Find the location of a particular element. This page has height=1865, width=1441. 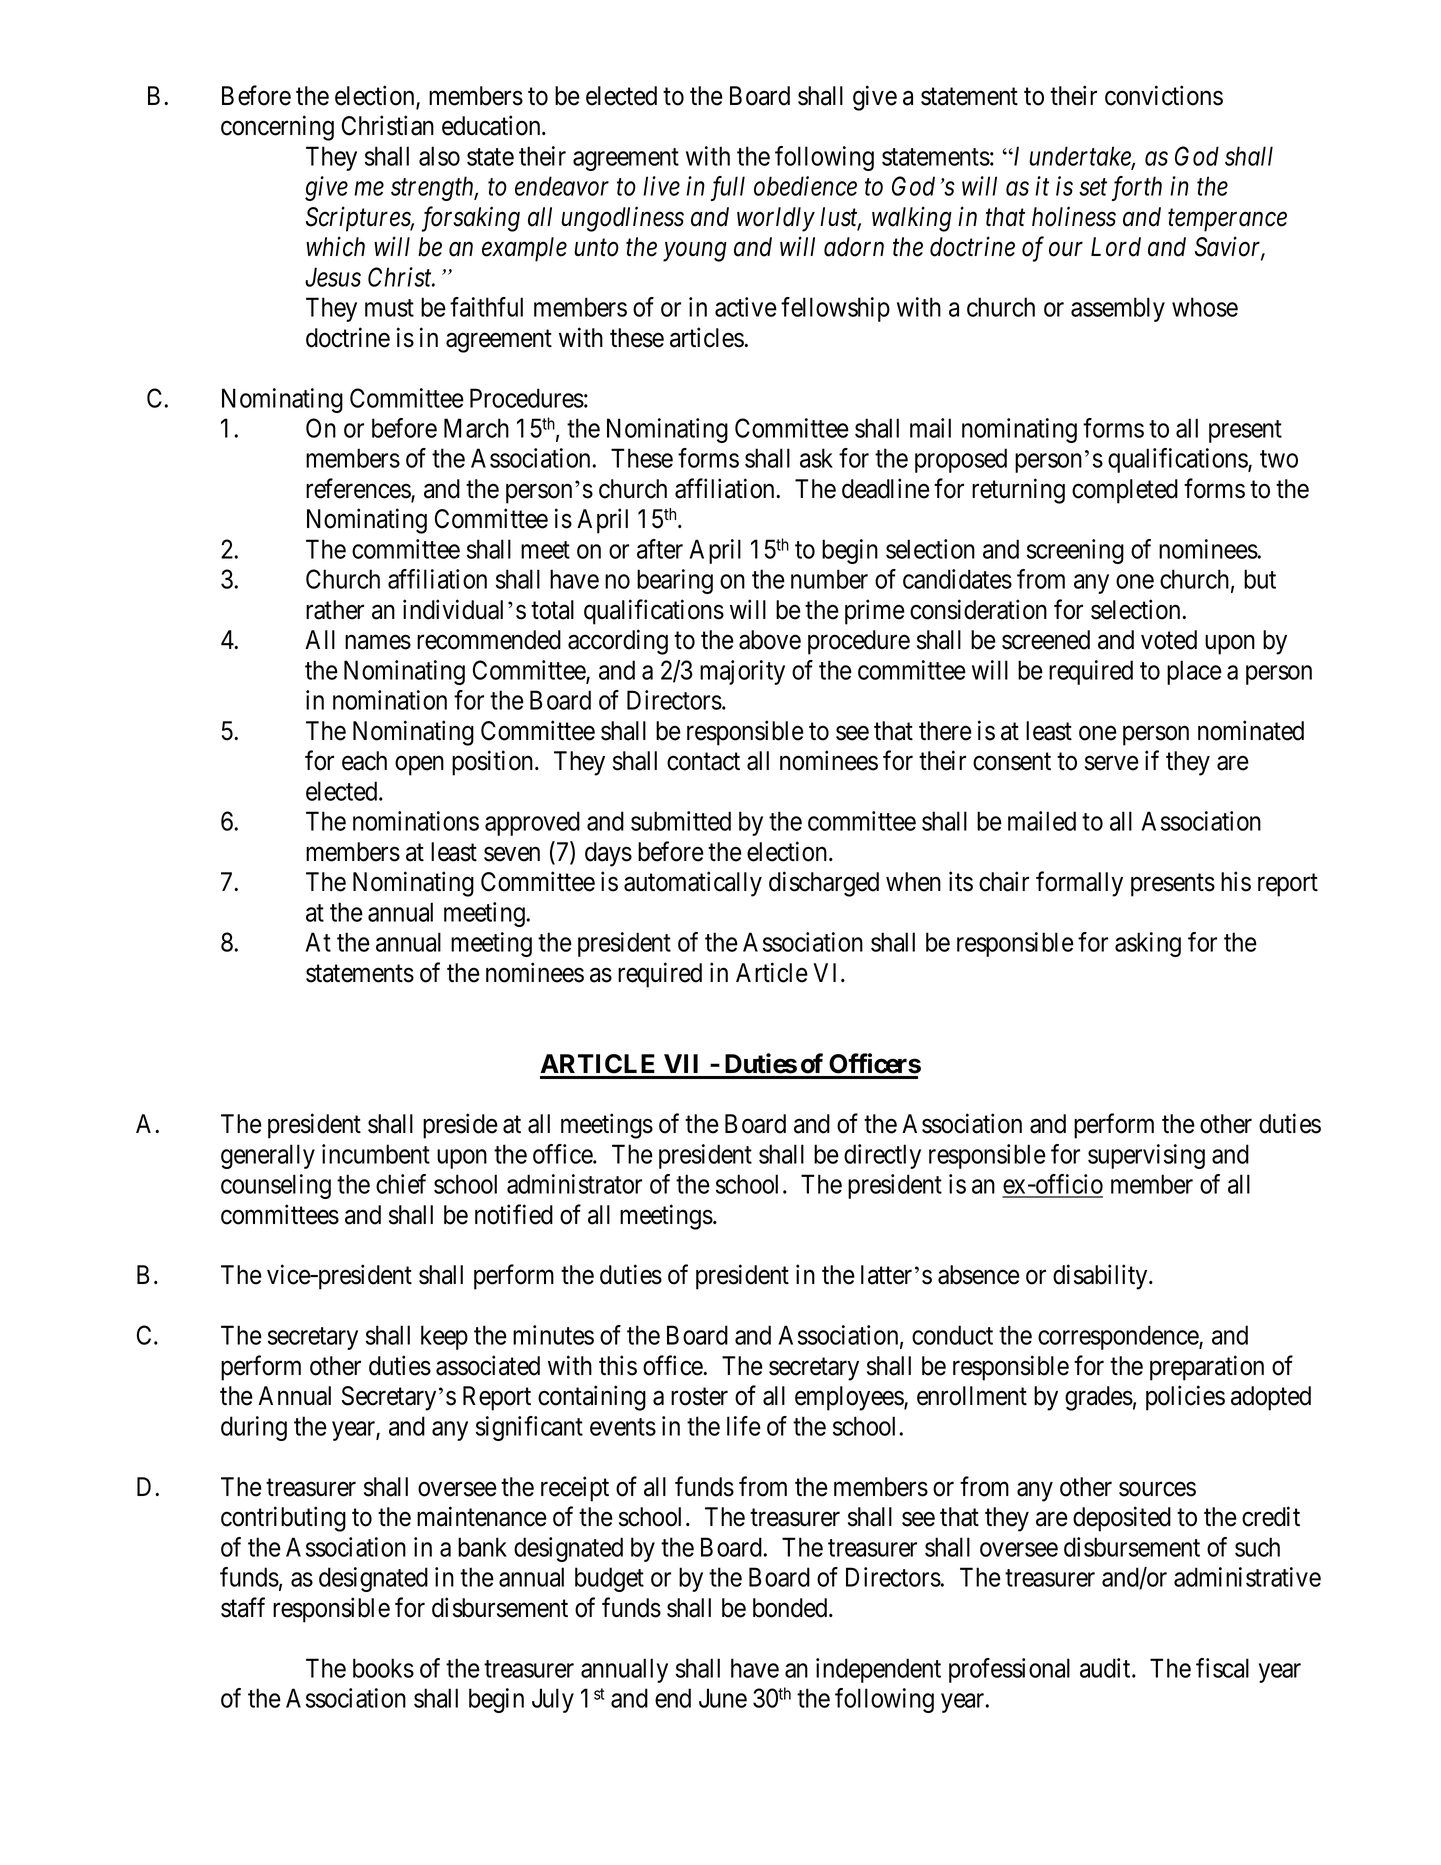

directly is located at coordinates (882, 1156).
